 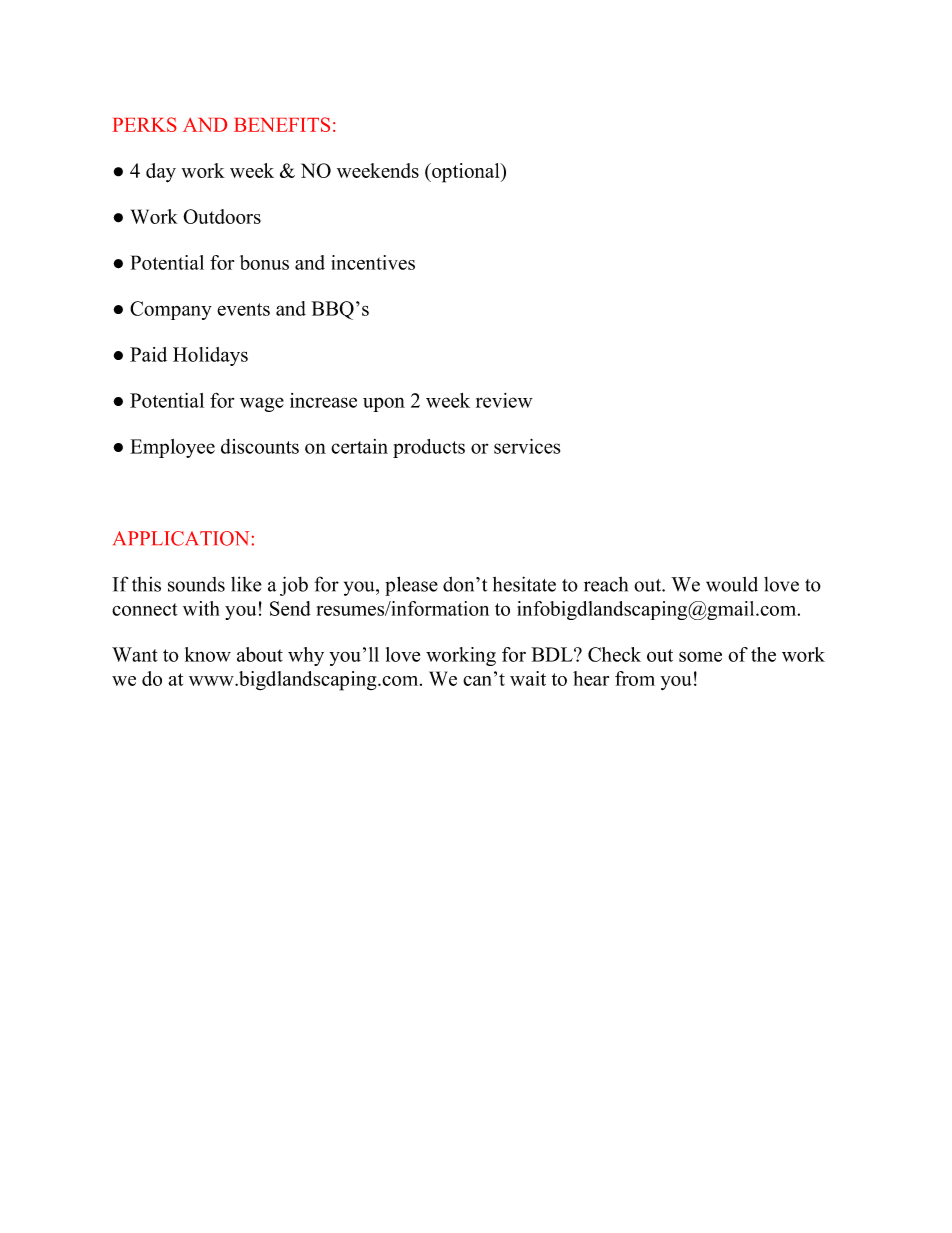 What do you see at coordinates (411, 586) in the image?
I see `please` at bounding box center [411, 586].
